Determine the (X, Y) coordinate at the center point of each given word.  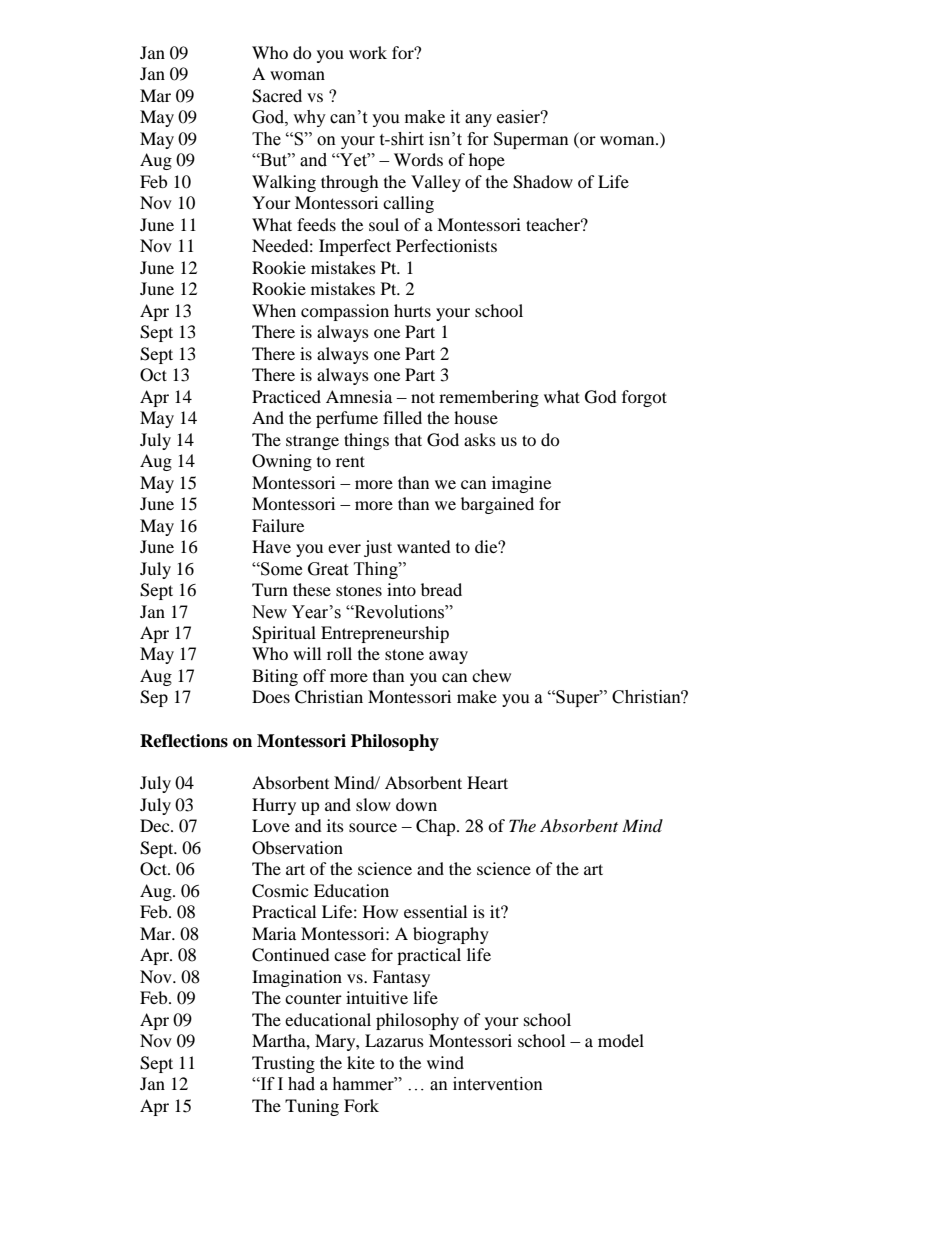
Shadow (543, 182)
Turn (270, 589)
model (621, 1040)
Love (271, 825)
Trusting (283, 1064)
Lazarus (394, 1040)
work (368, 52)
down (416, 804)
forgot (644, 398)
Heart (487, 782)
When (274, 310)
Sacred (277, 96)
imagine (521, 484)
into (401, 589)
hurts (412, 310)
